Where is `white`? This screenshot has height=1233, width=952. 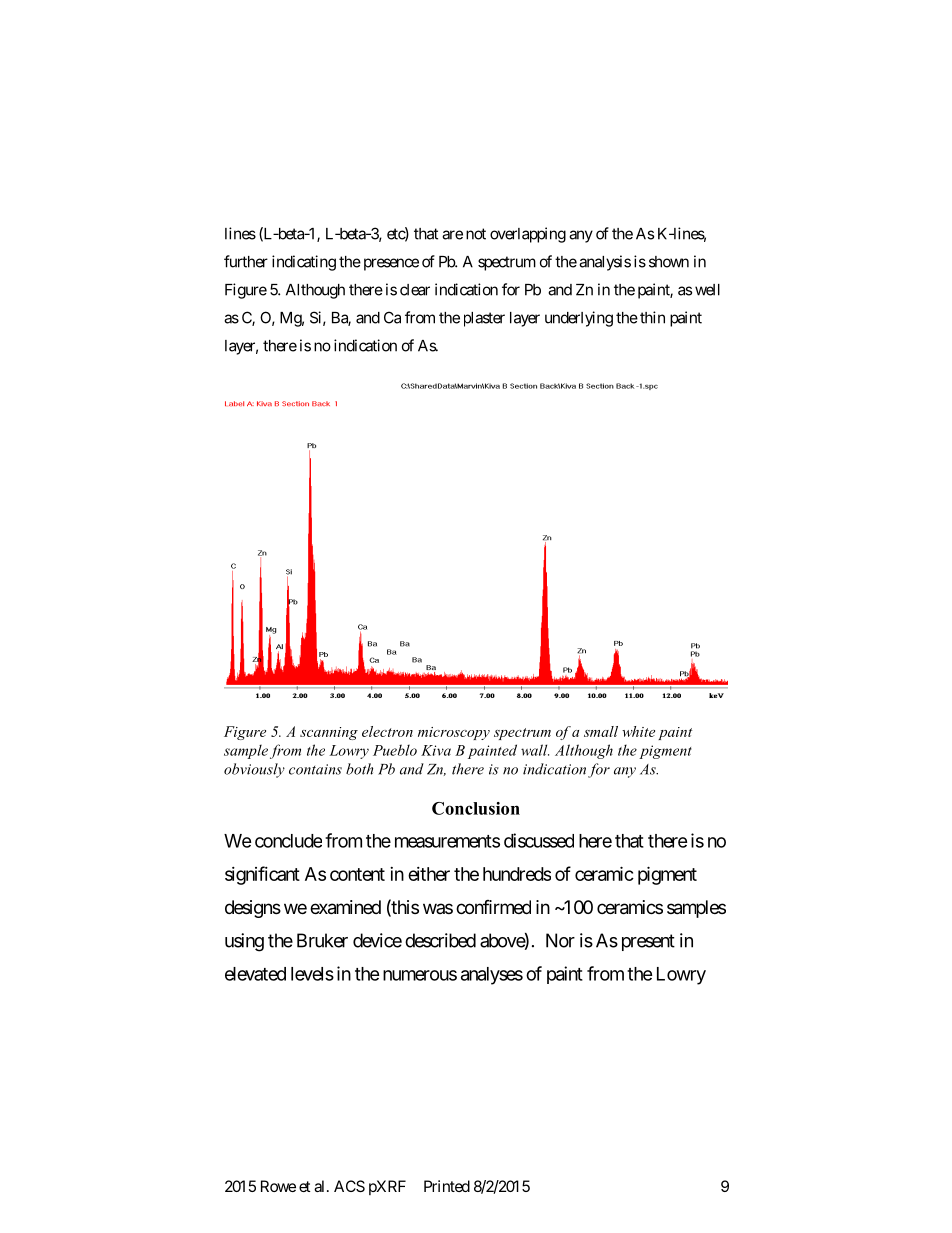 white is located at coordinates (638, 731).
